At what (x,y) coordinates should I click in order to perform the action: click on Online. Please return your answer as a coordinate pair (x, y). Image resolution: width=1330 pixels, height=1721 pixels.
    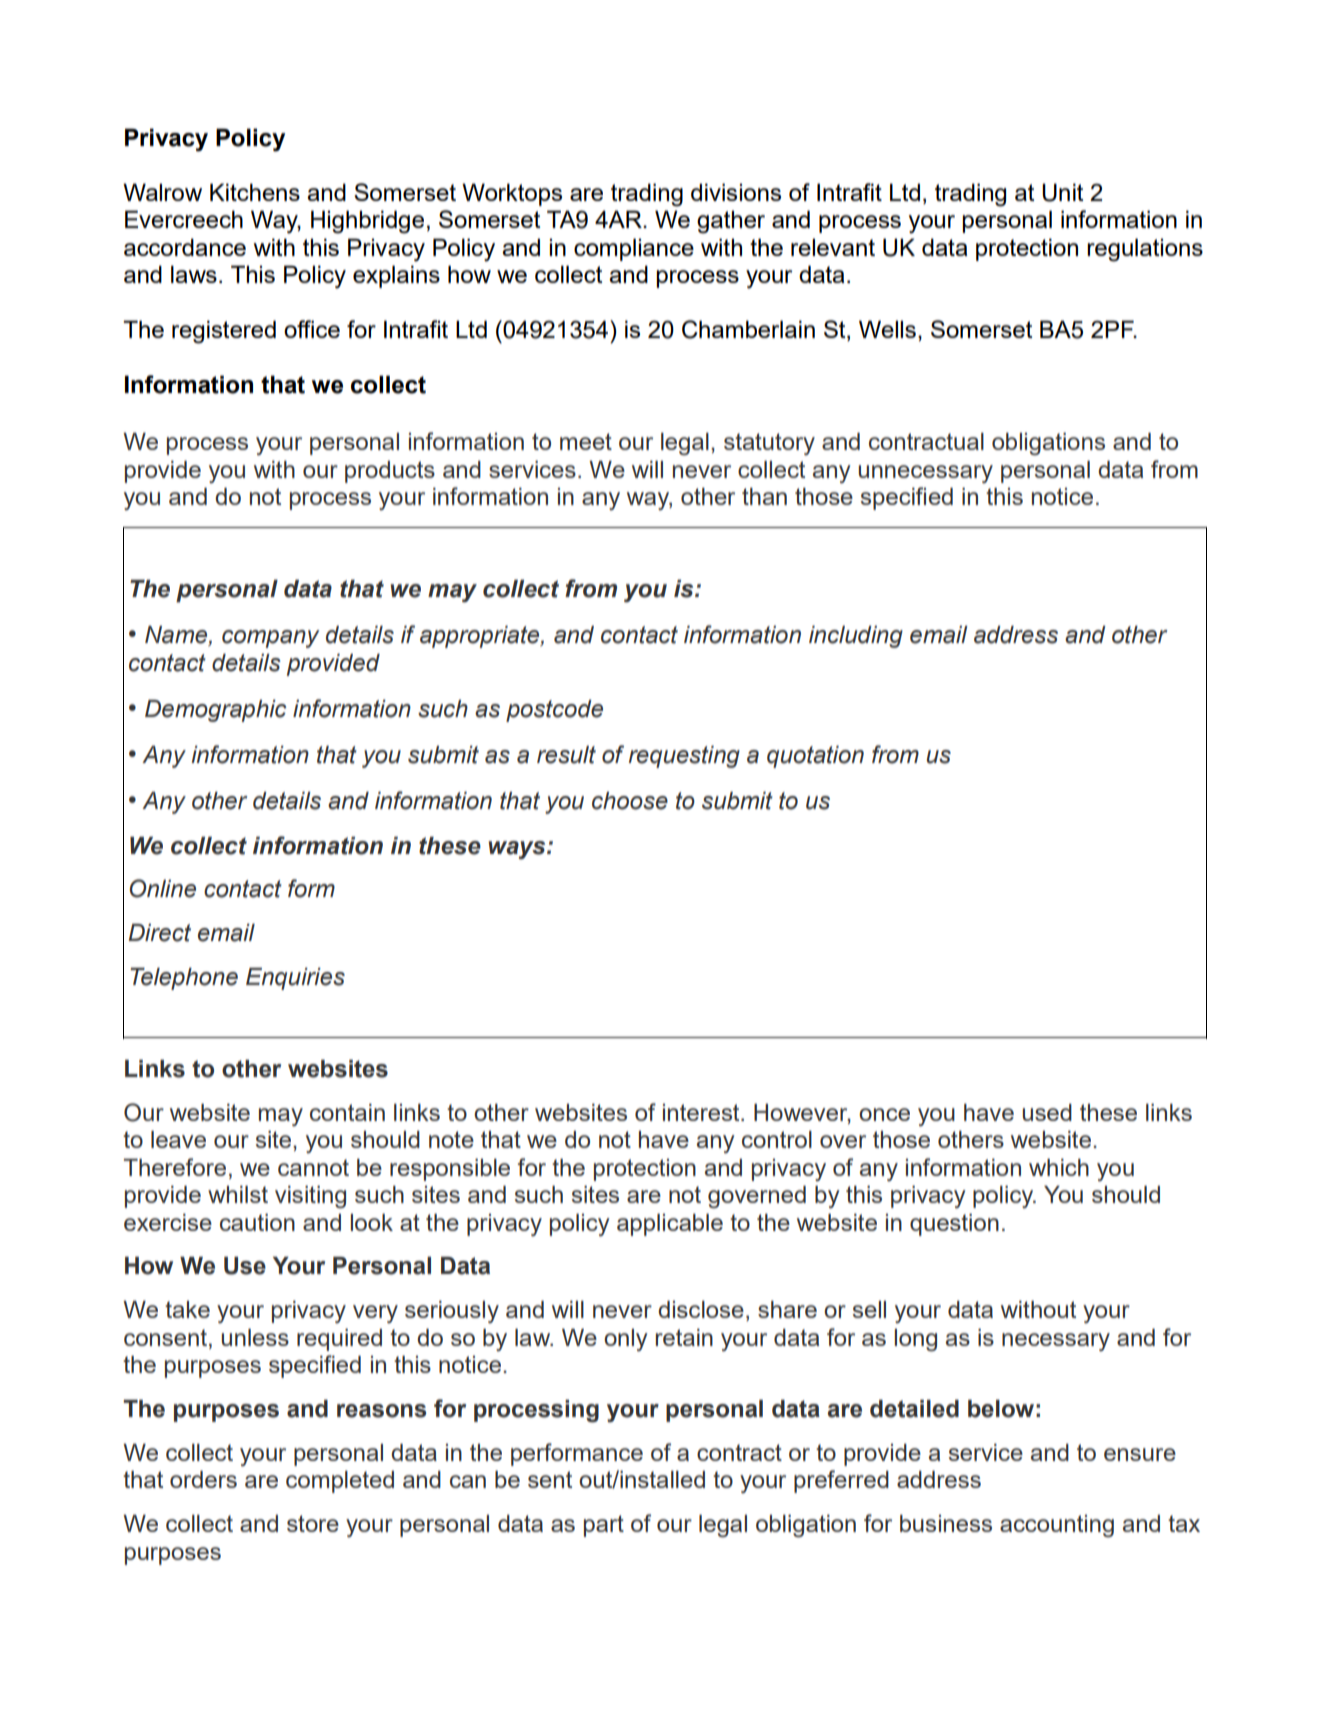
    Looking at the image, I should click on (163, 888).
